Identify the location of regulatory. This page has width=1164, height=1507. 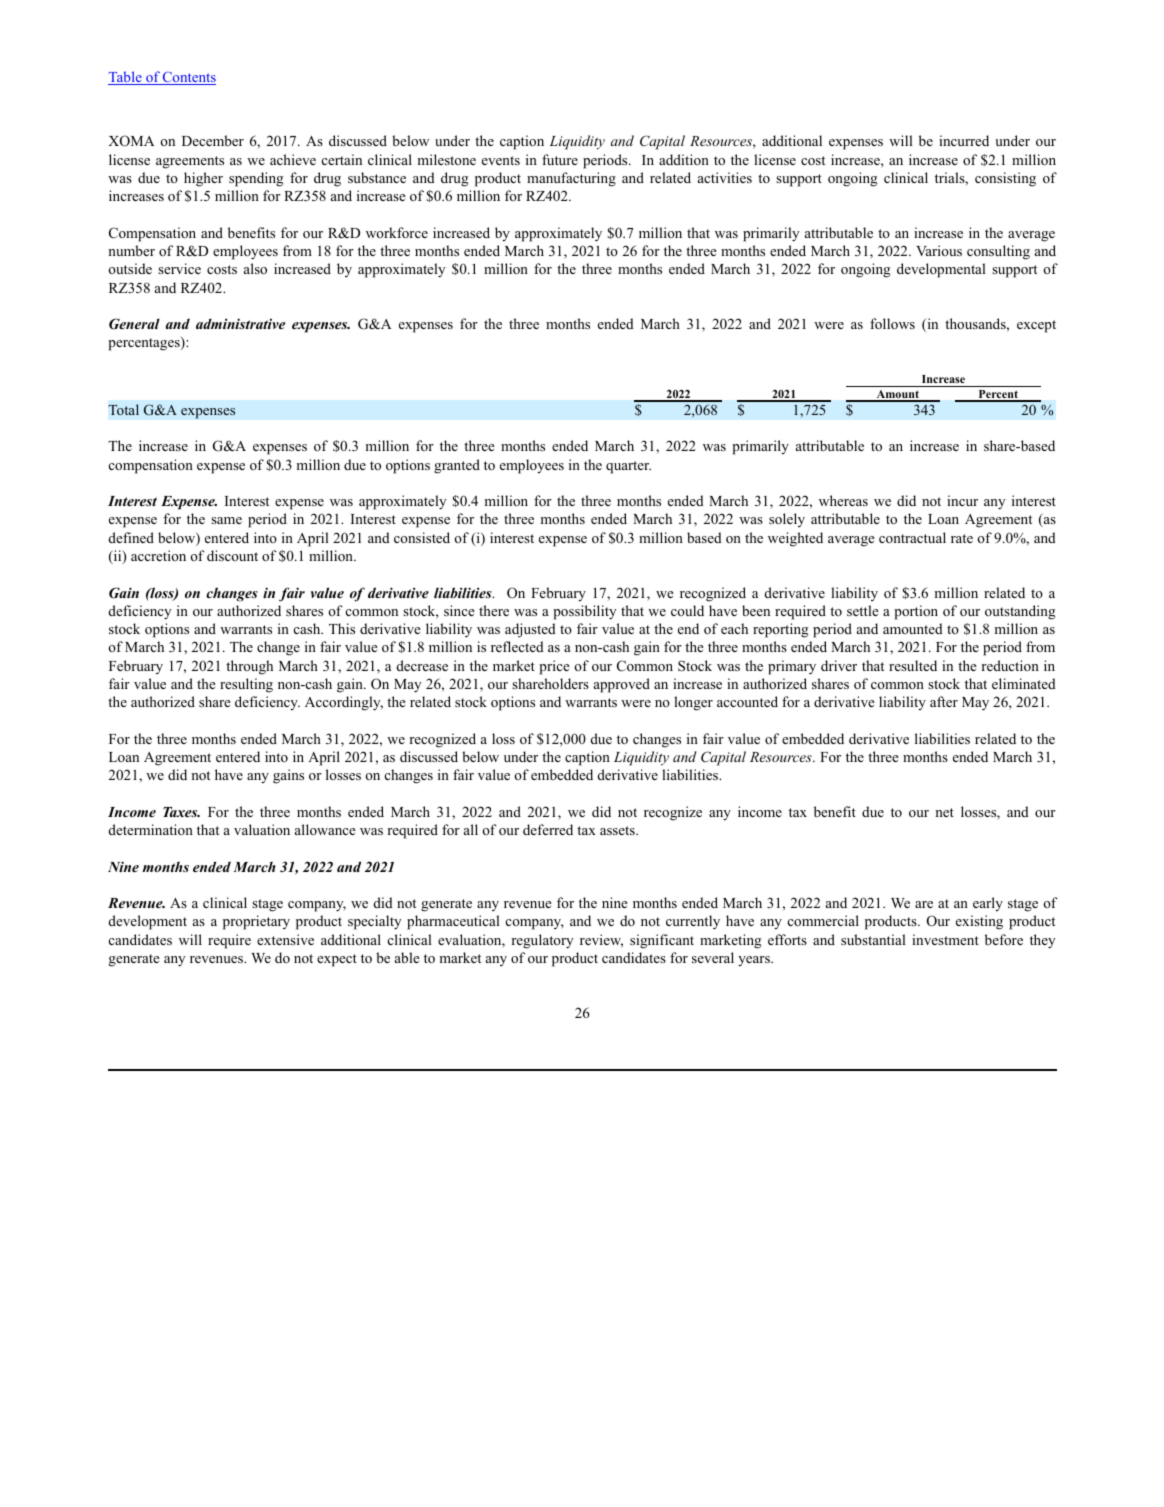
(542, 941).
